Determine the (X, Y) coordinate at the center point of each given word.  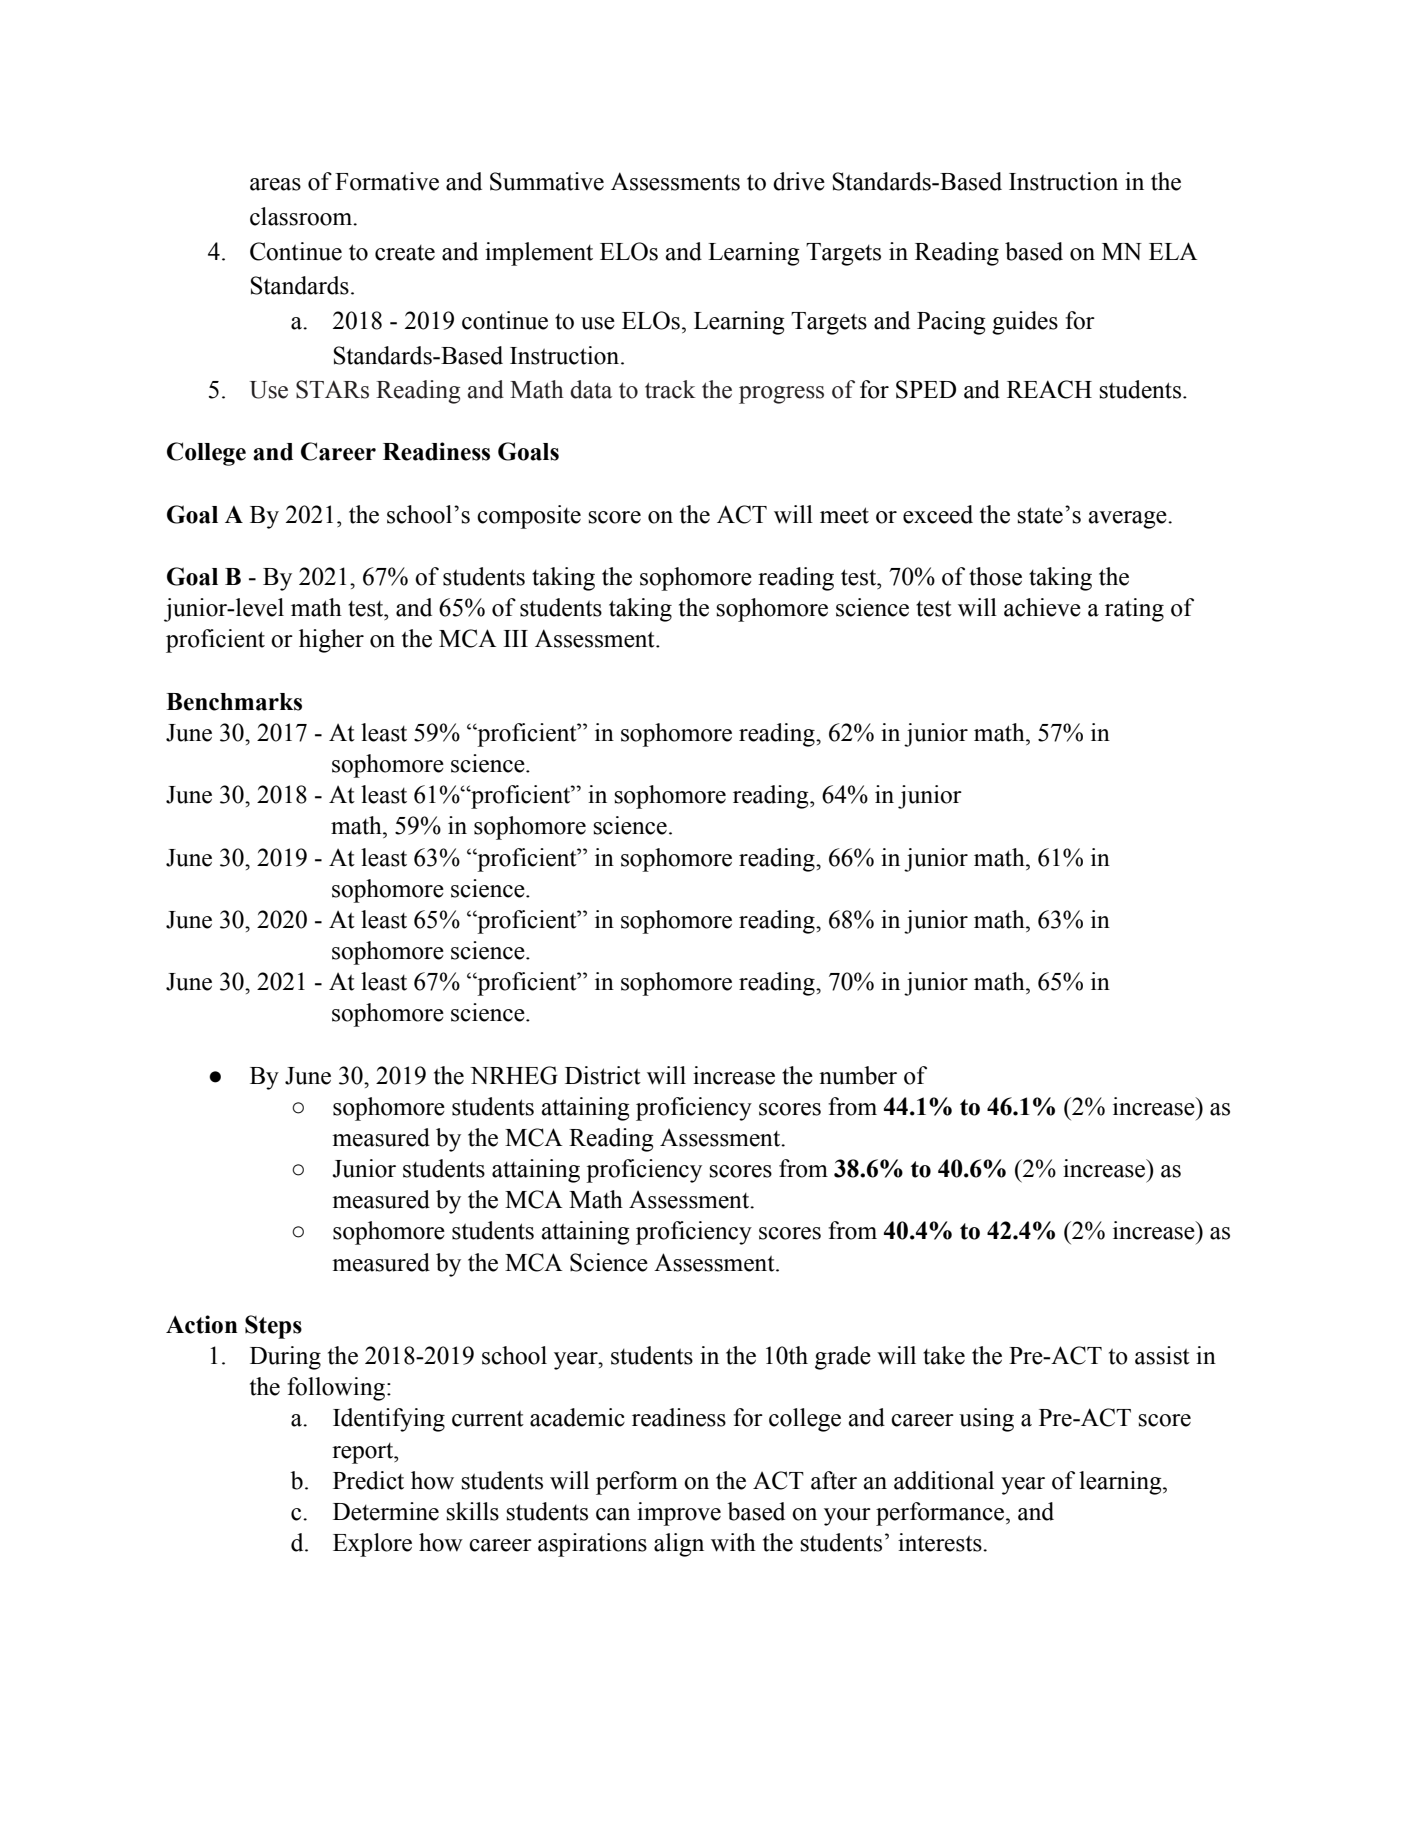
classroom (302, 216)
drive (799, 181)
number (858, 1075)
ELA (1173, 251)
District (603, 1075)
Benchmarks (234, 702)
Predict (368, 1480)
